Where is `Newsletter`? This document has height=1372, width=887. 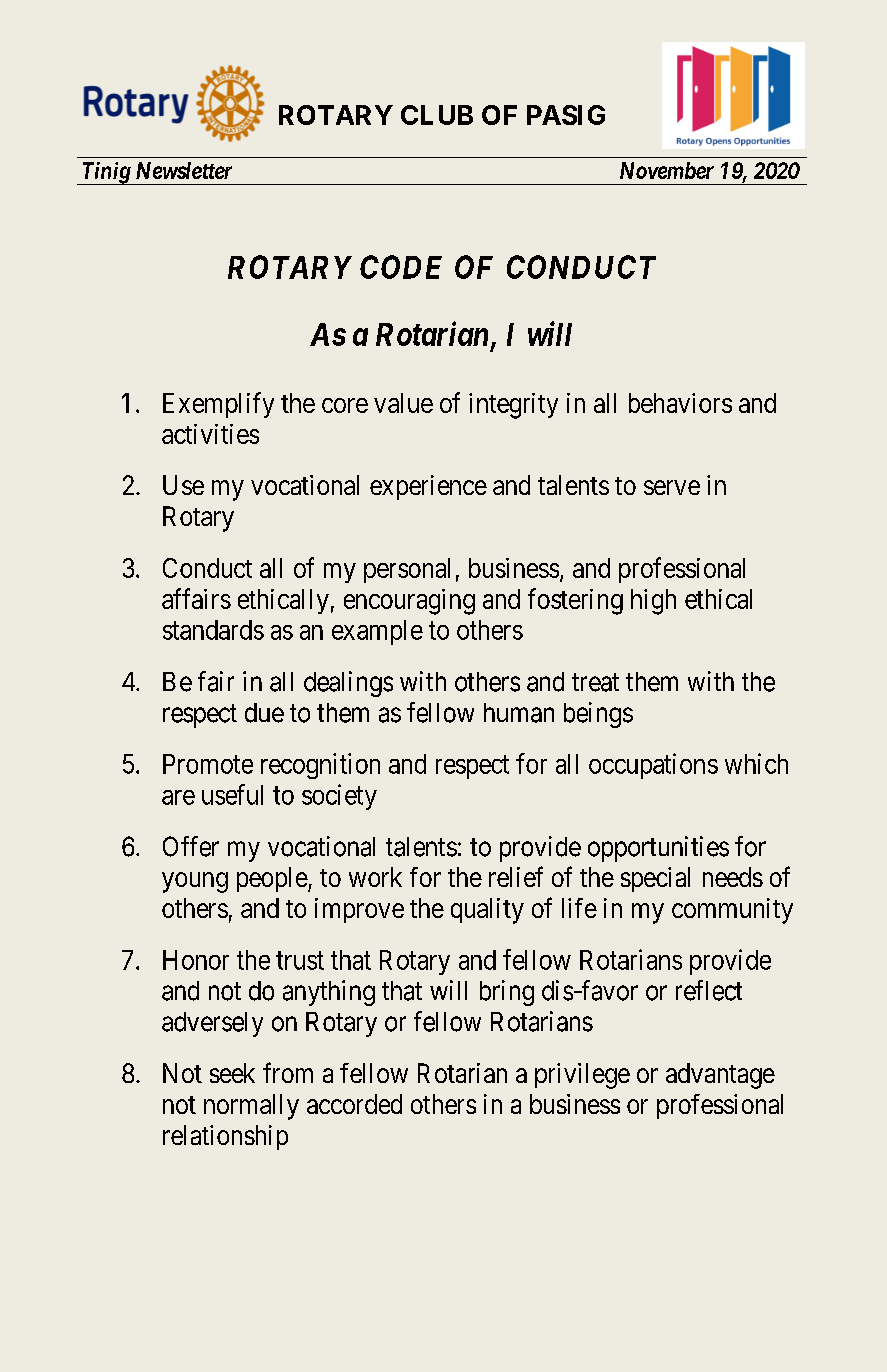
Newsletter is located at coordinates (184, 170).
